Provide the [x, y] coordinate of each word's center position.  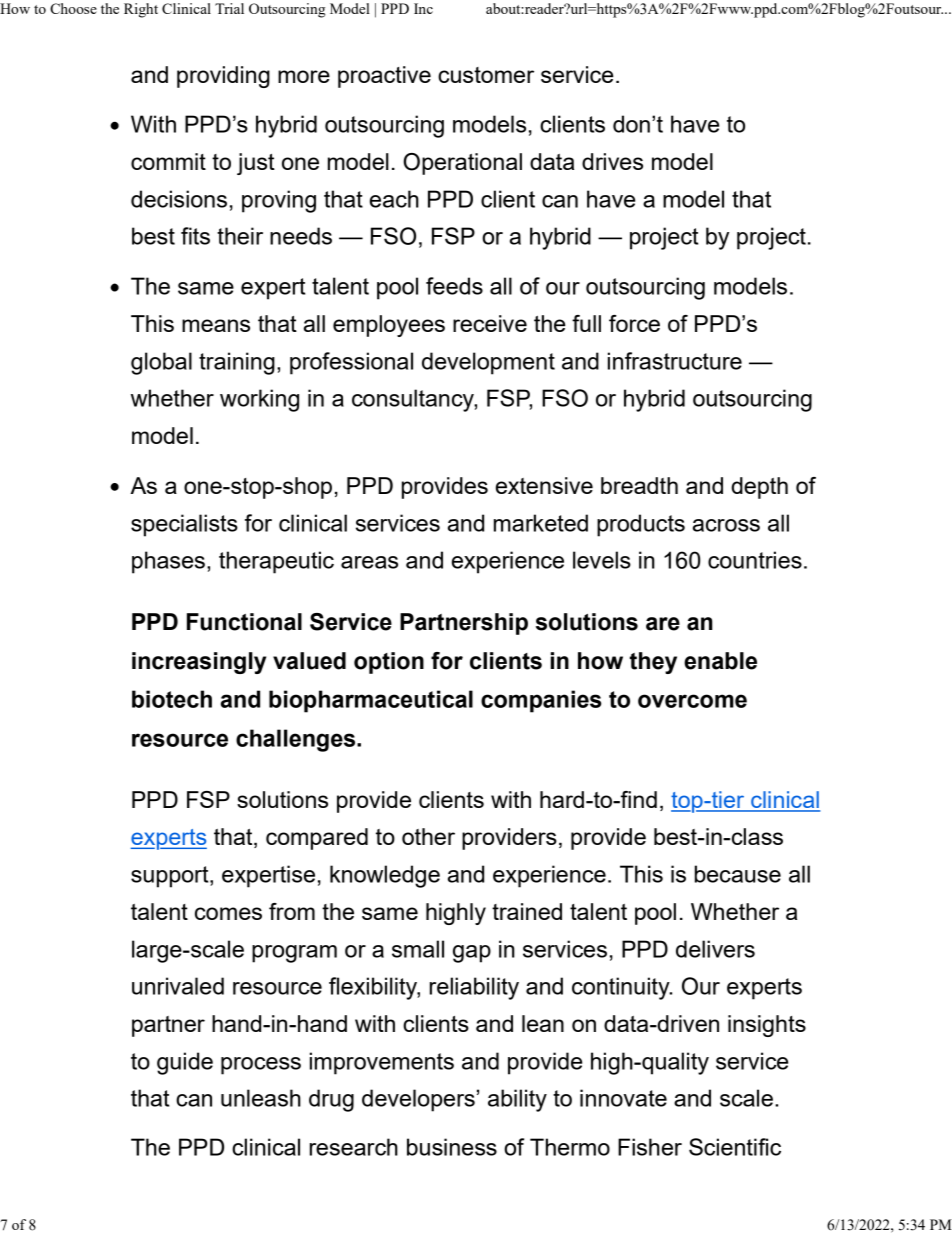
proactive [384, 77]
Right [141, 10]
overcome [692, 701]
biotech [172, 699]
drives [612, 161]
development [488, 363]
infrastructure [675, 361]
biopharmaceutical [371, 701]
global [161, 363]
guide [185, 1063]
